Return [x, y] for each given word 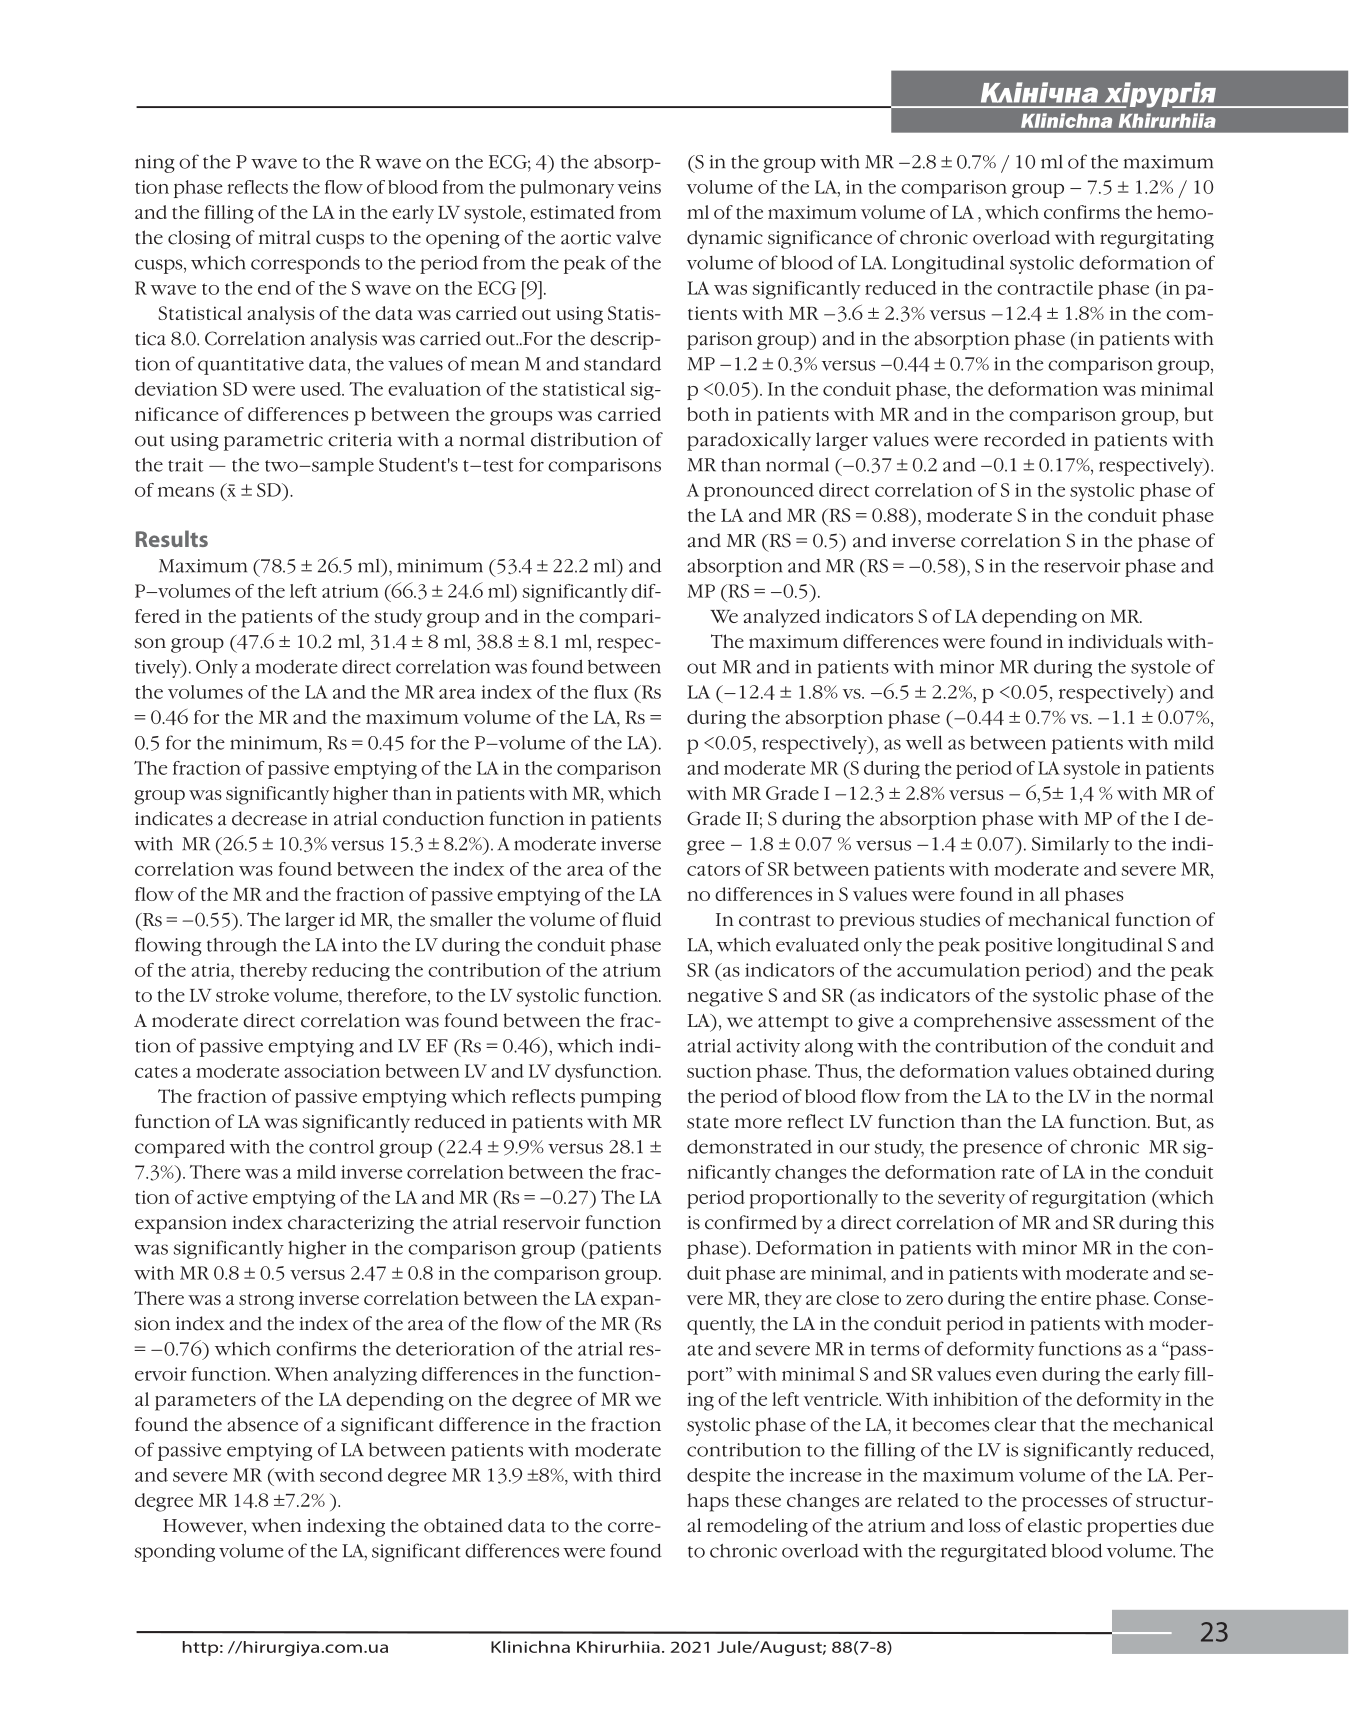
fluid [641, 919]
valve [638, 237]
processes [1064, 1504]
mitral [285, 237]
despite [719, 1477]
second [351, 1475]
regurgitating [1157, 240]
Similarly [1070, 845]
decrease [269, 818]
